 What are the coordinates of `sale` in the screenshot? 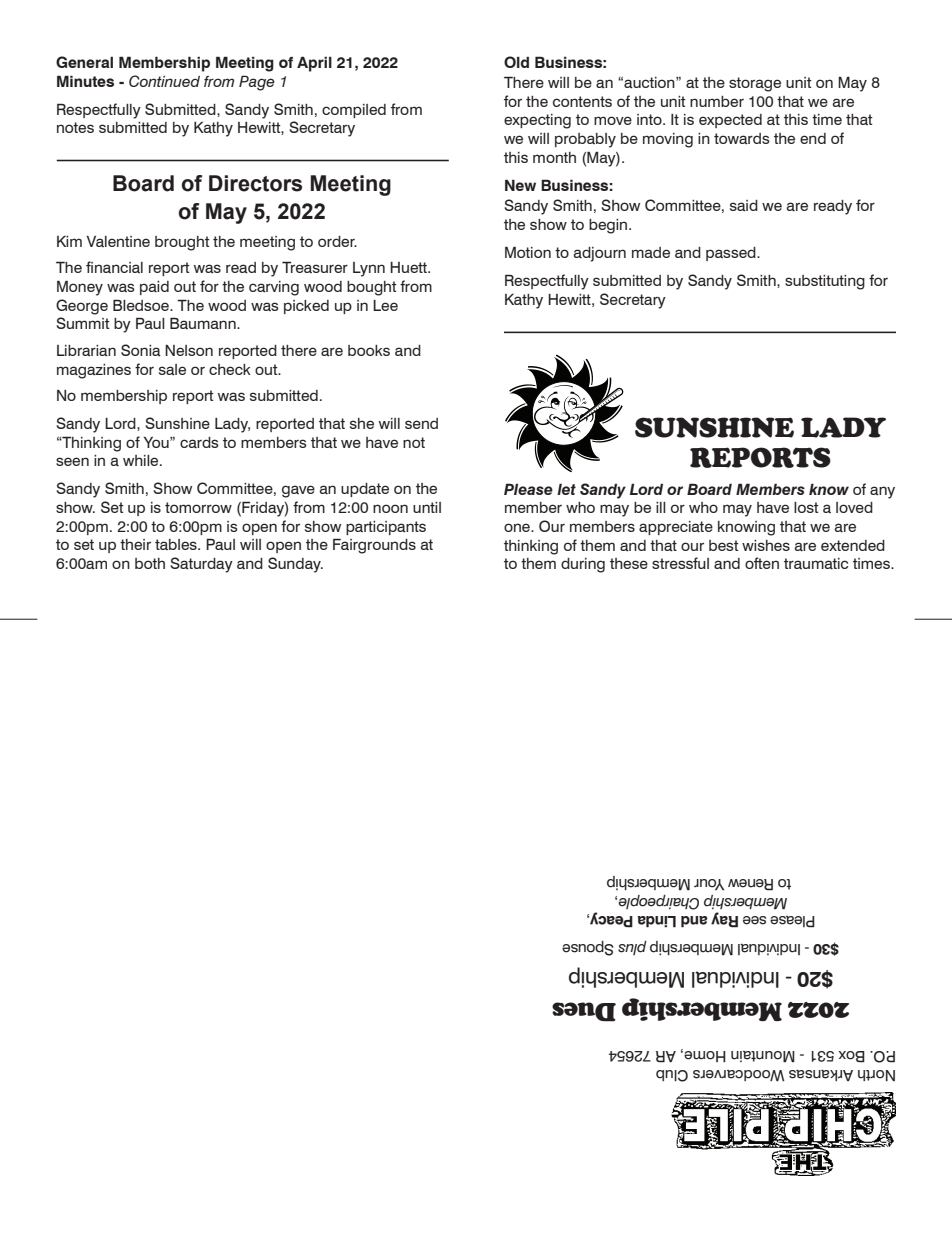 It's located at (172, 370).
